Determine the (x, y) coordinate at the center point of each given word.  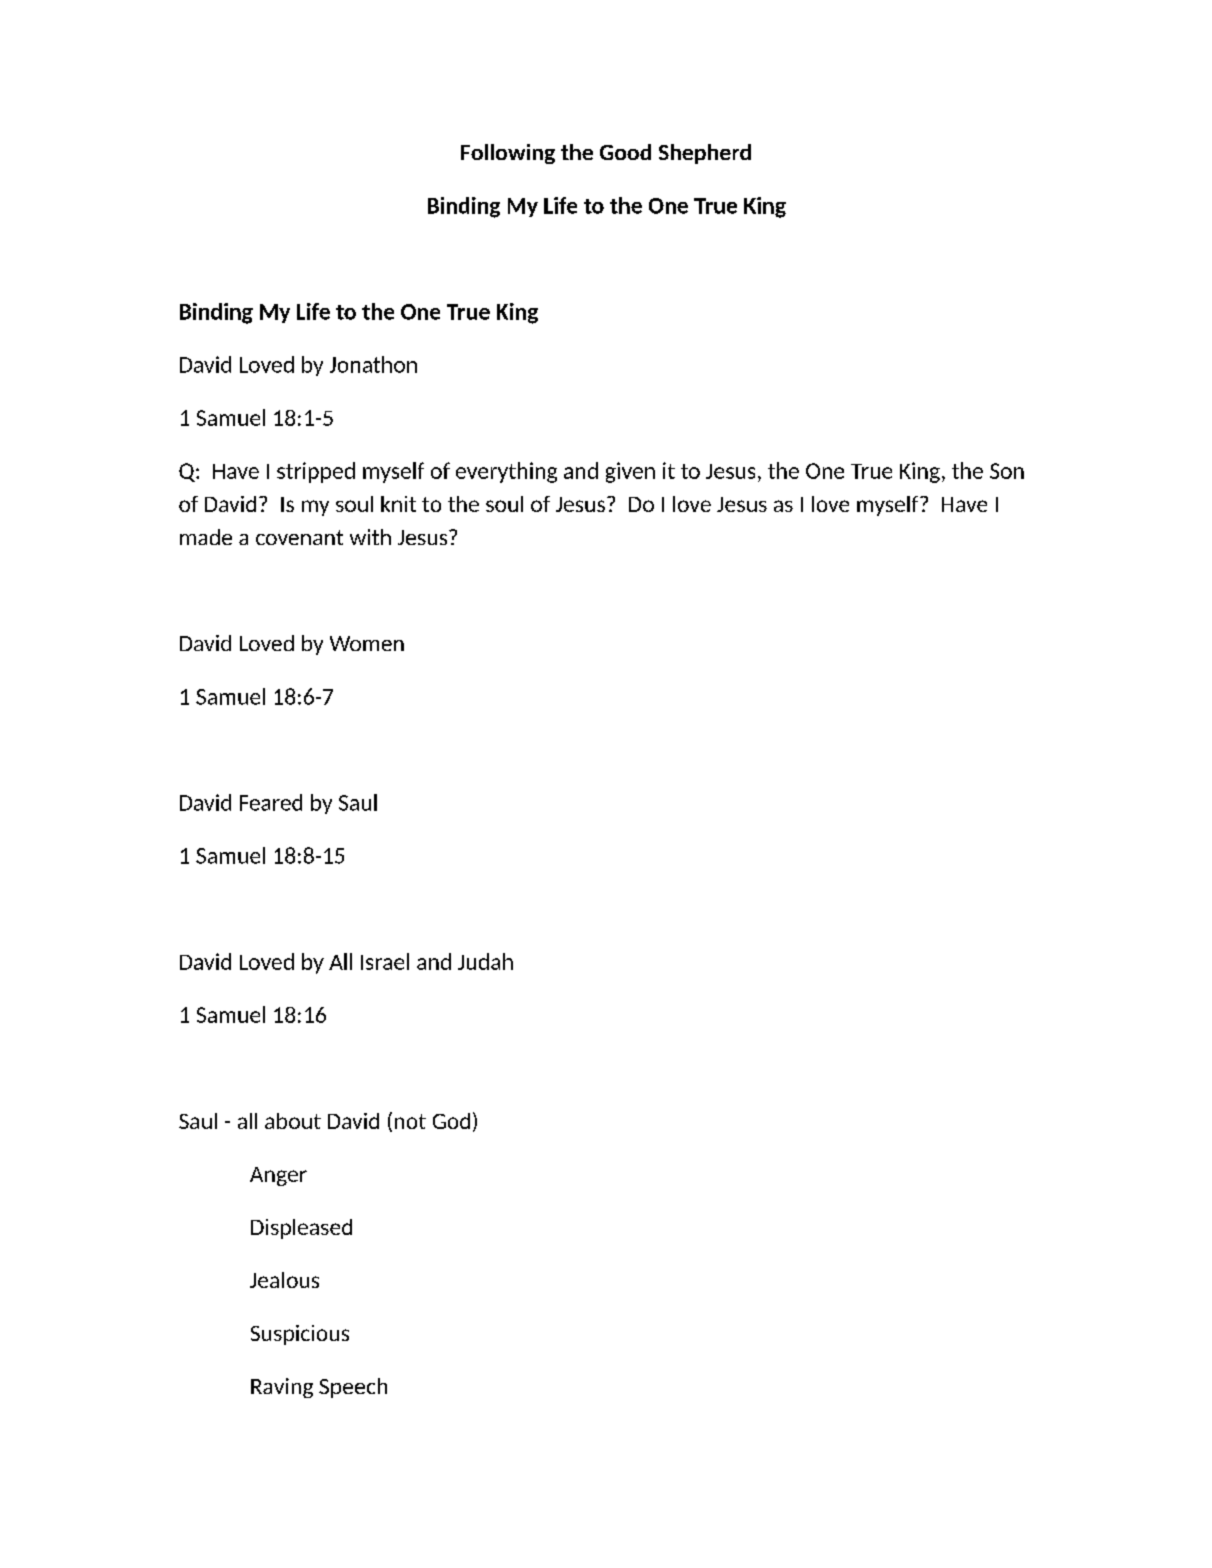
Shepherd (705, 154)
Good (625, 152)
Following (508, 154)
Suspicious (300, 1335)
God (451, 1121)
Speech (353, 1388)
